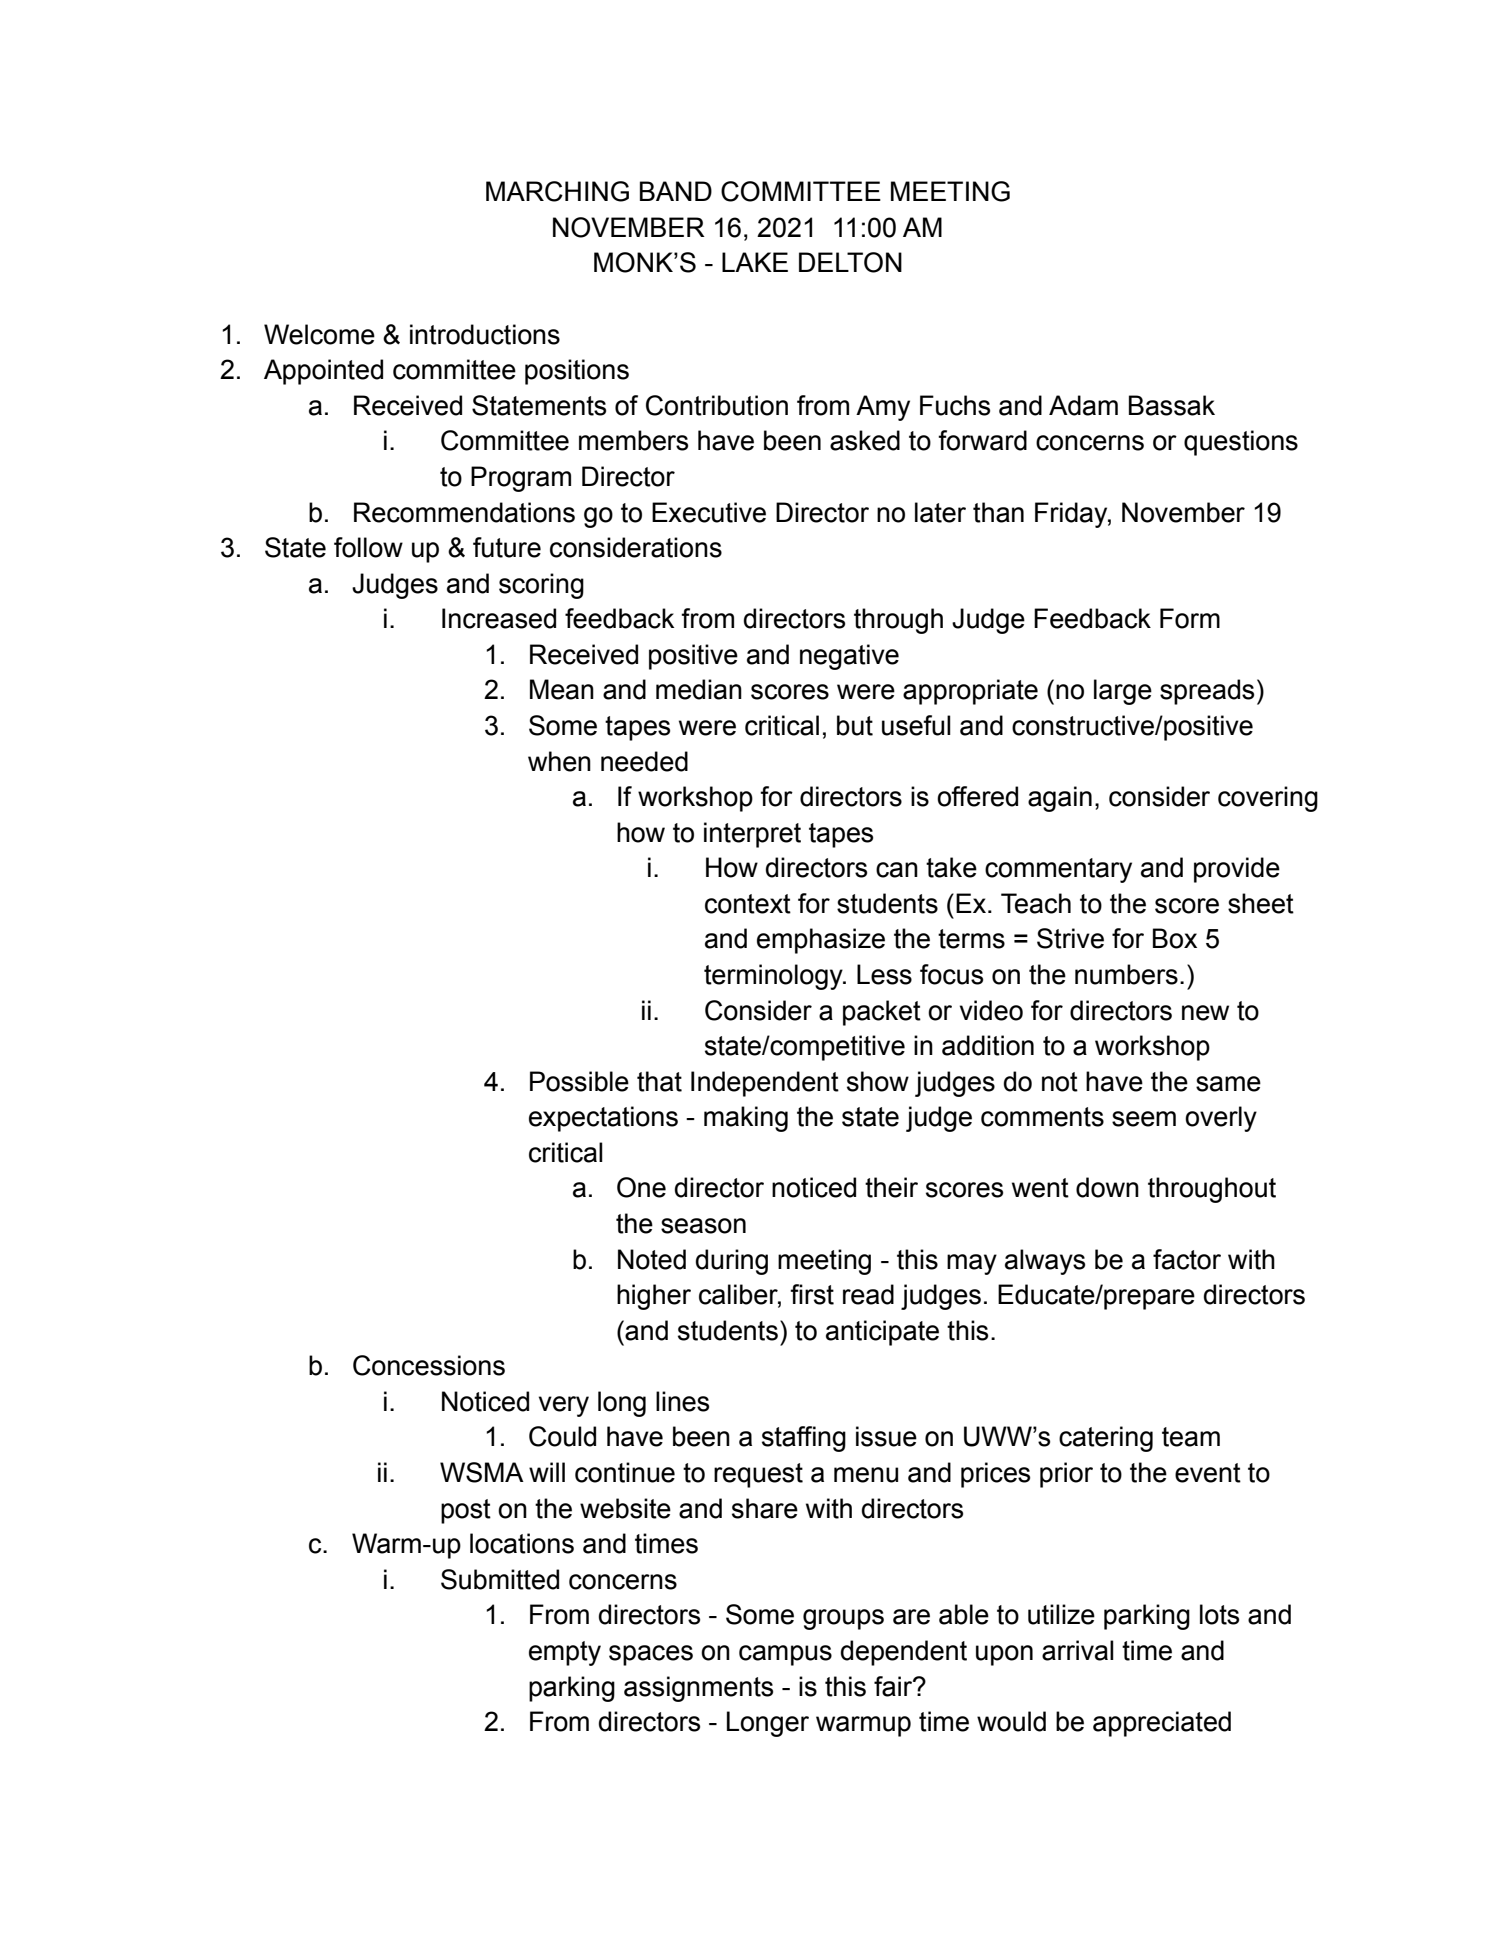 The image size is (1496, 1937). What do you see at coordinates (1083, 405) in the page?
I see `Adam` at bounding box center [1083, 405].
